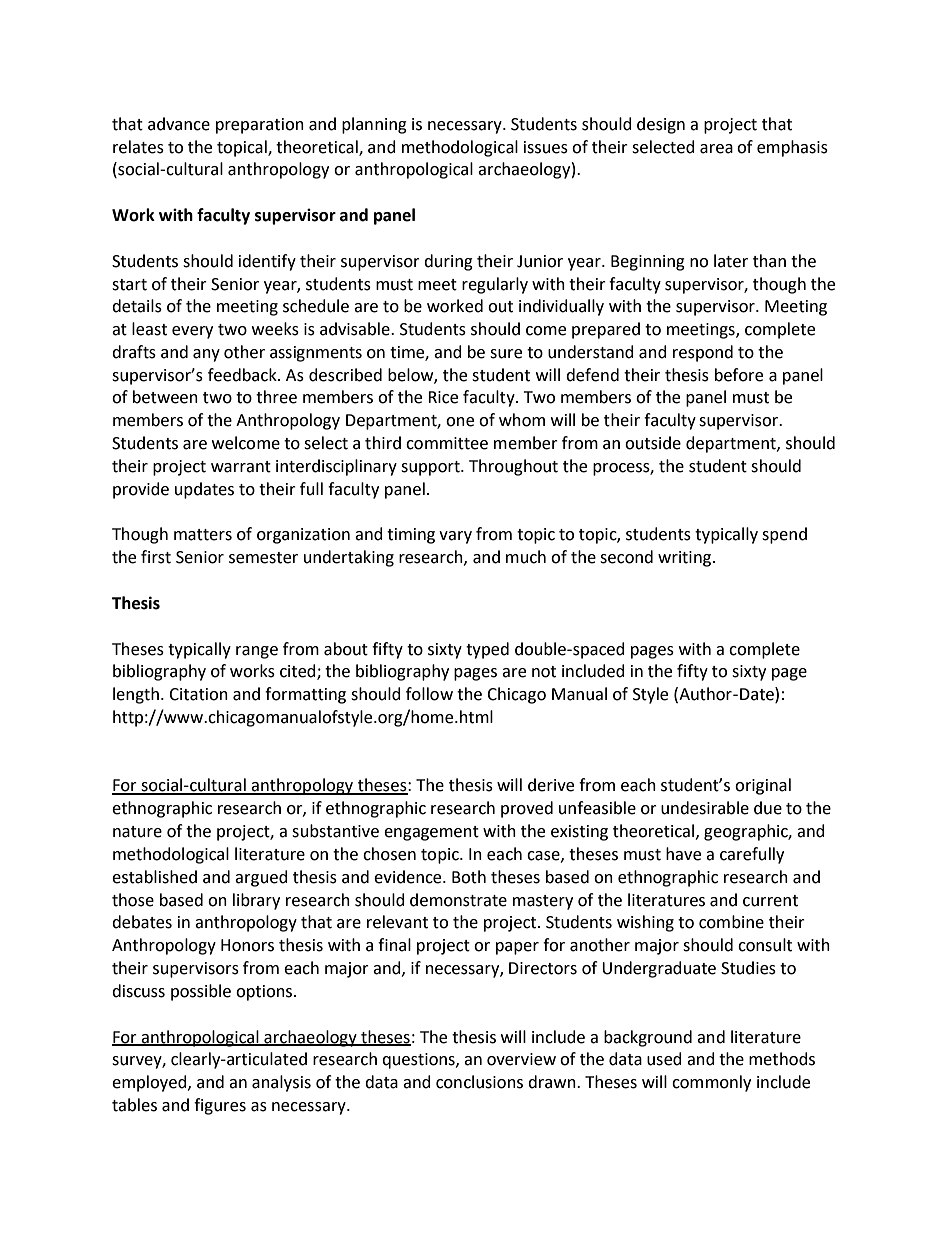 This screenshot has height=1233, width=952. Describe the element at coordinates (686, 559) in the screenshot. I see `writing` at that location.
